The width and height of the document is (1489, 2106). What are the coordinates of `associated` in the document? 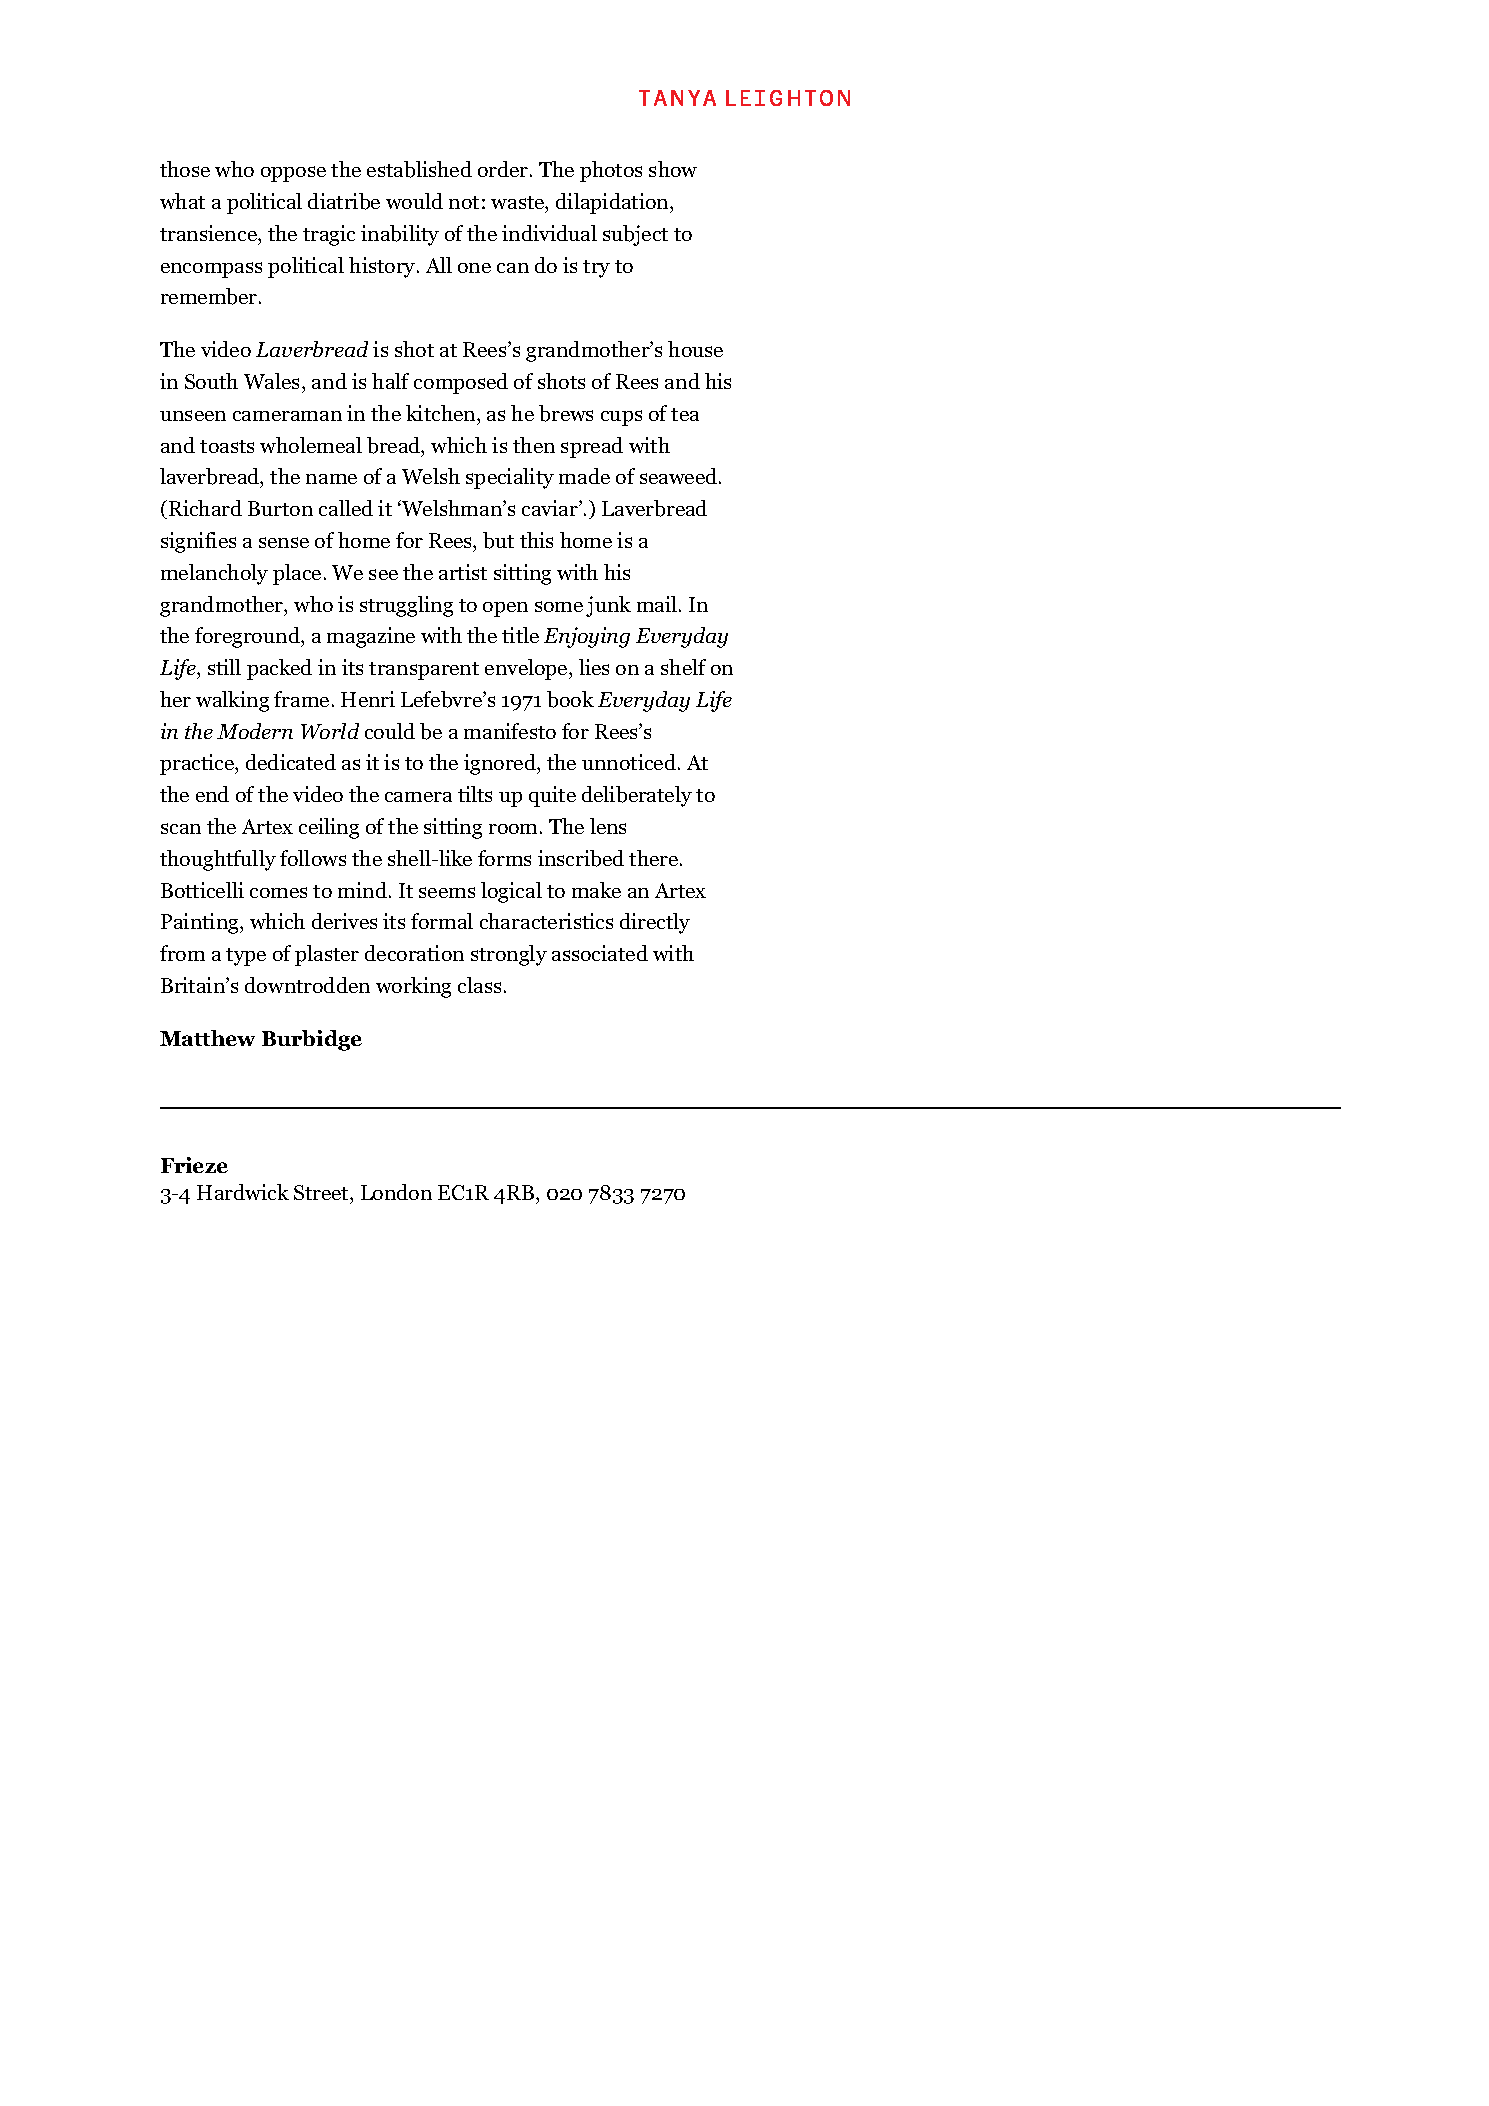 It's located at (600, 953).
